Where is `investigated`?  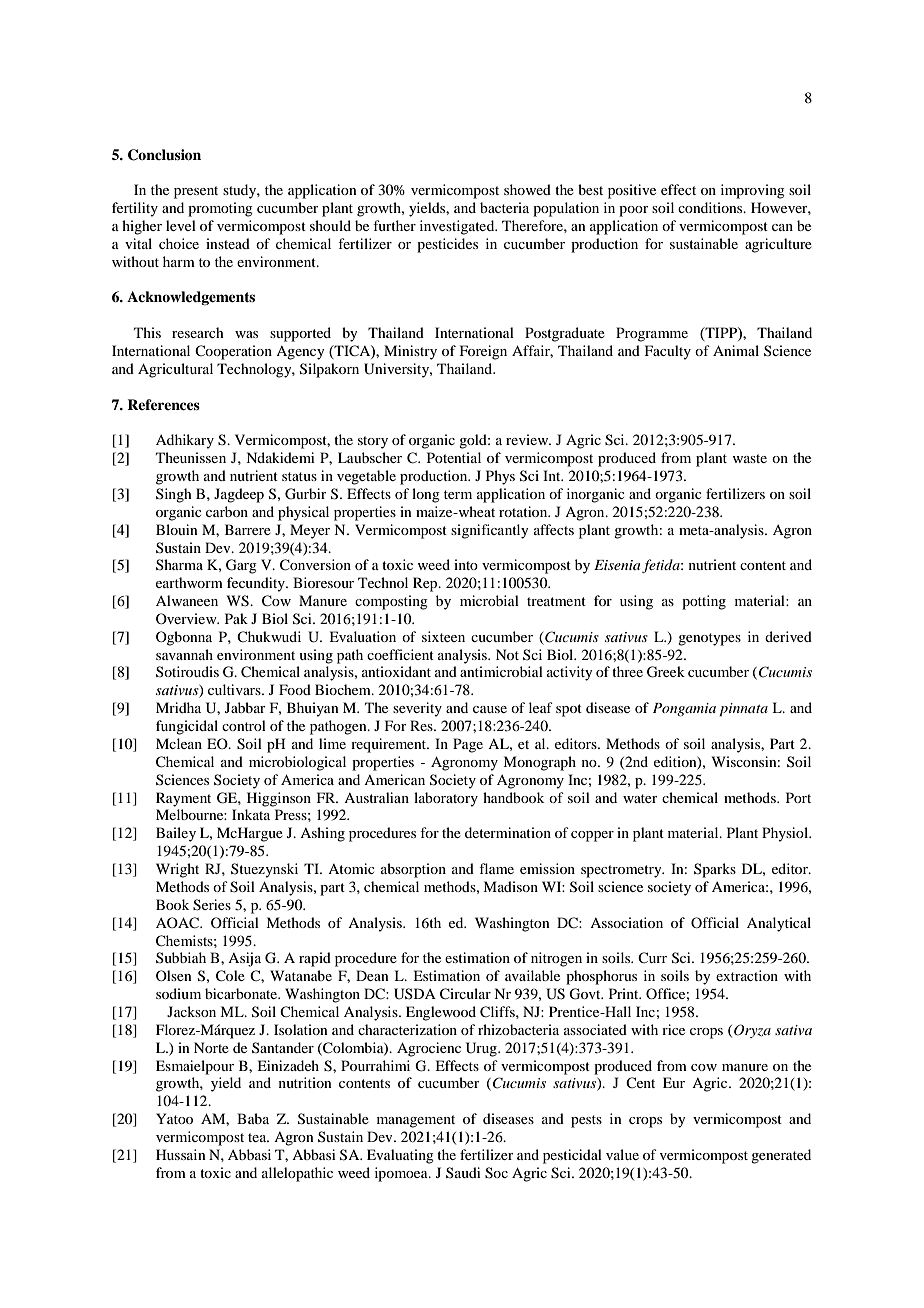
investigated is located at coordinates (458, 227).
